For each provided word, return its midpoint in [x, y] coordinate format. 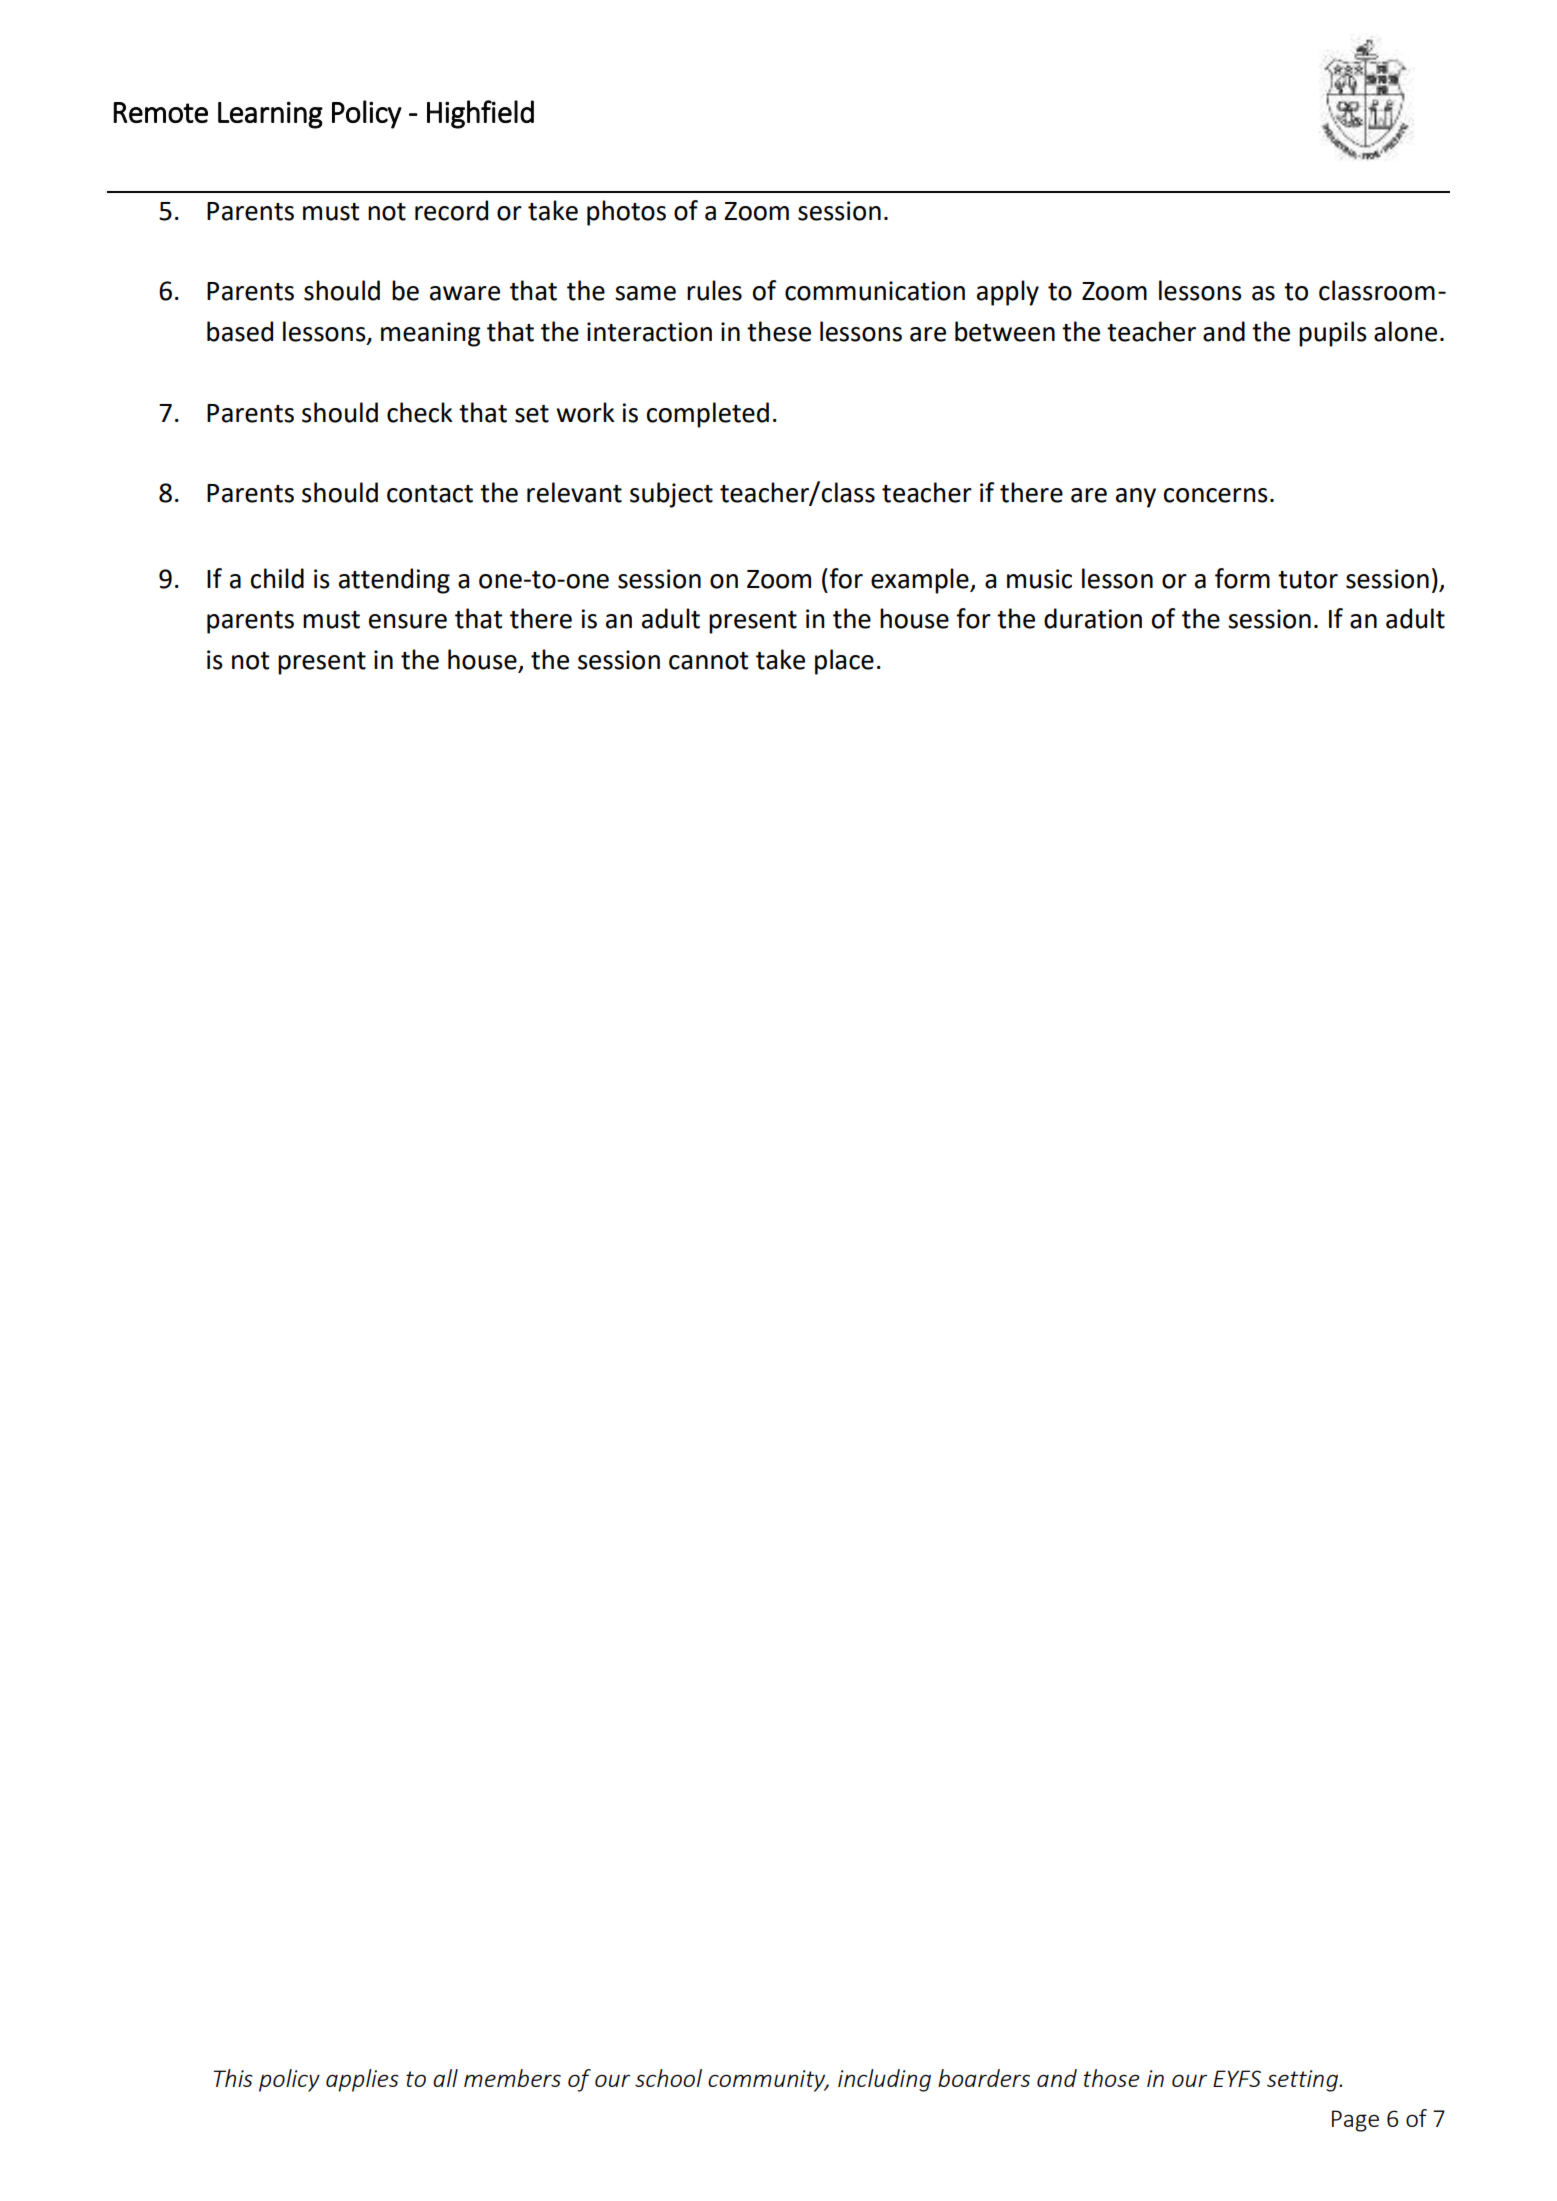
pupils [1333, 334]
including [884, 2080]
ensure [408, 621]
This [233, 2078]
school [668, 2078]
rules [714, 290]
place [844, 662]
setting [1303, 2081]
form [1242, 578]
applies [362, 2080]
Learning [270, 115]
